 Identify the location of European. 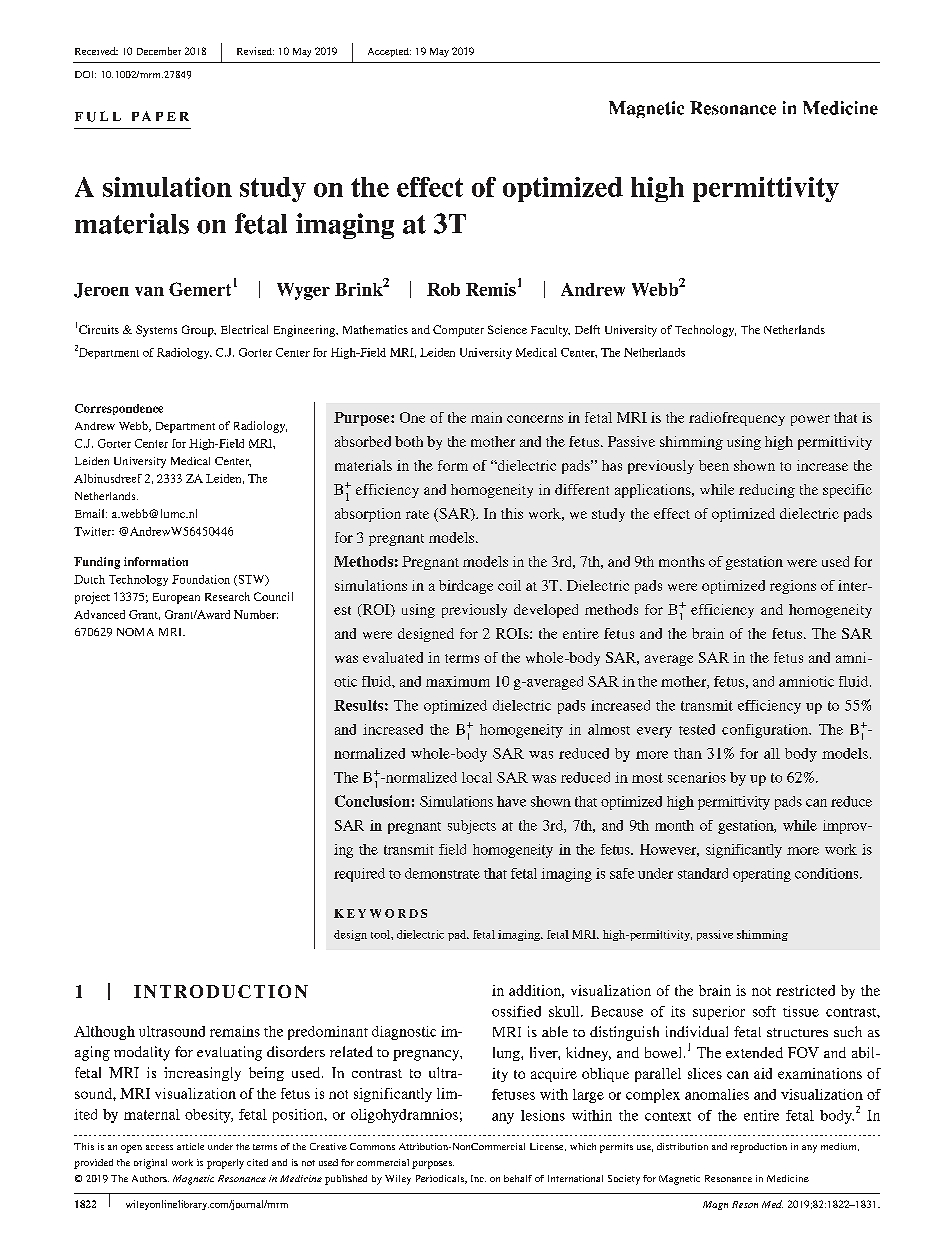
(176, 598).
